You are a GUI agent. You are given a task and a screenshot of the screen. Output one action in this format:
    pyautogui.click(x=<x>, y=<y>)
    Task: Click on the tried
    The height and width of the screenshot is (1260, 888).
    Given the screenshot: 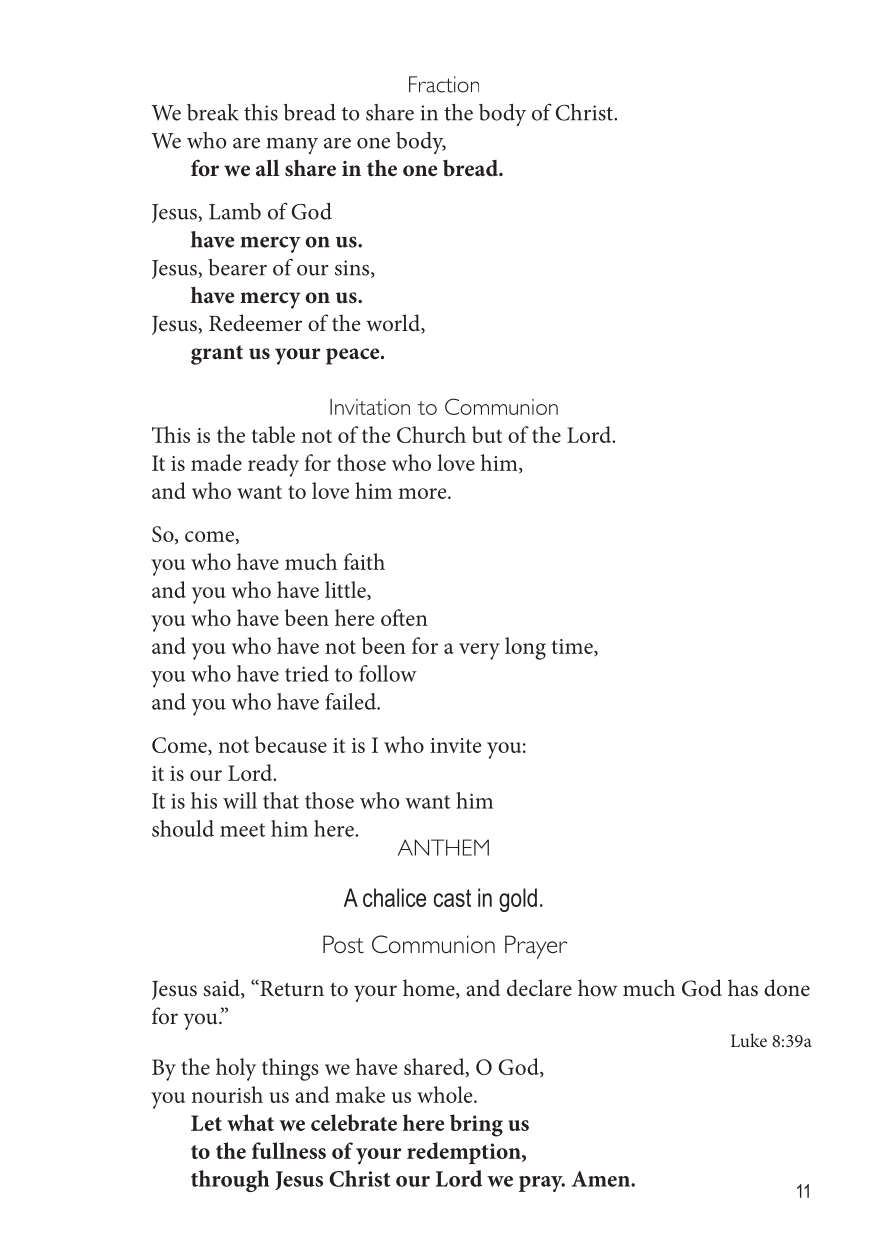 What is the action you would take?
    pyautogui.click(x=307, y=673)
